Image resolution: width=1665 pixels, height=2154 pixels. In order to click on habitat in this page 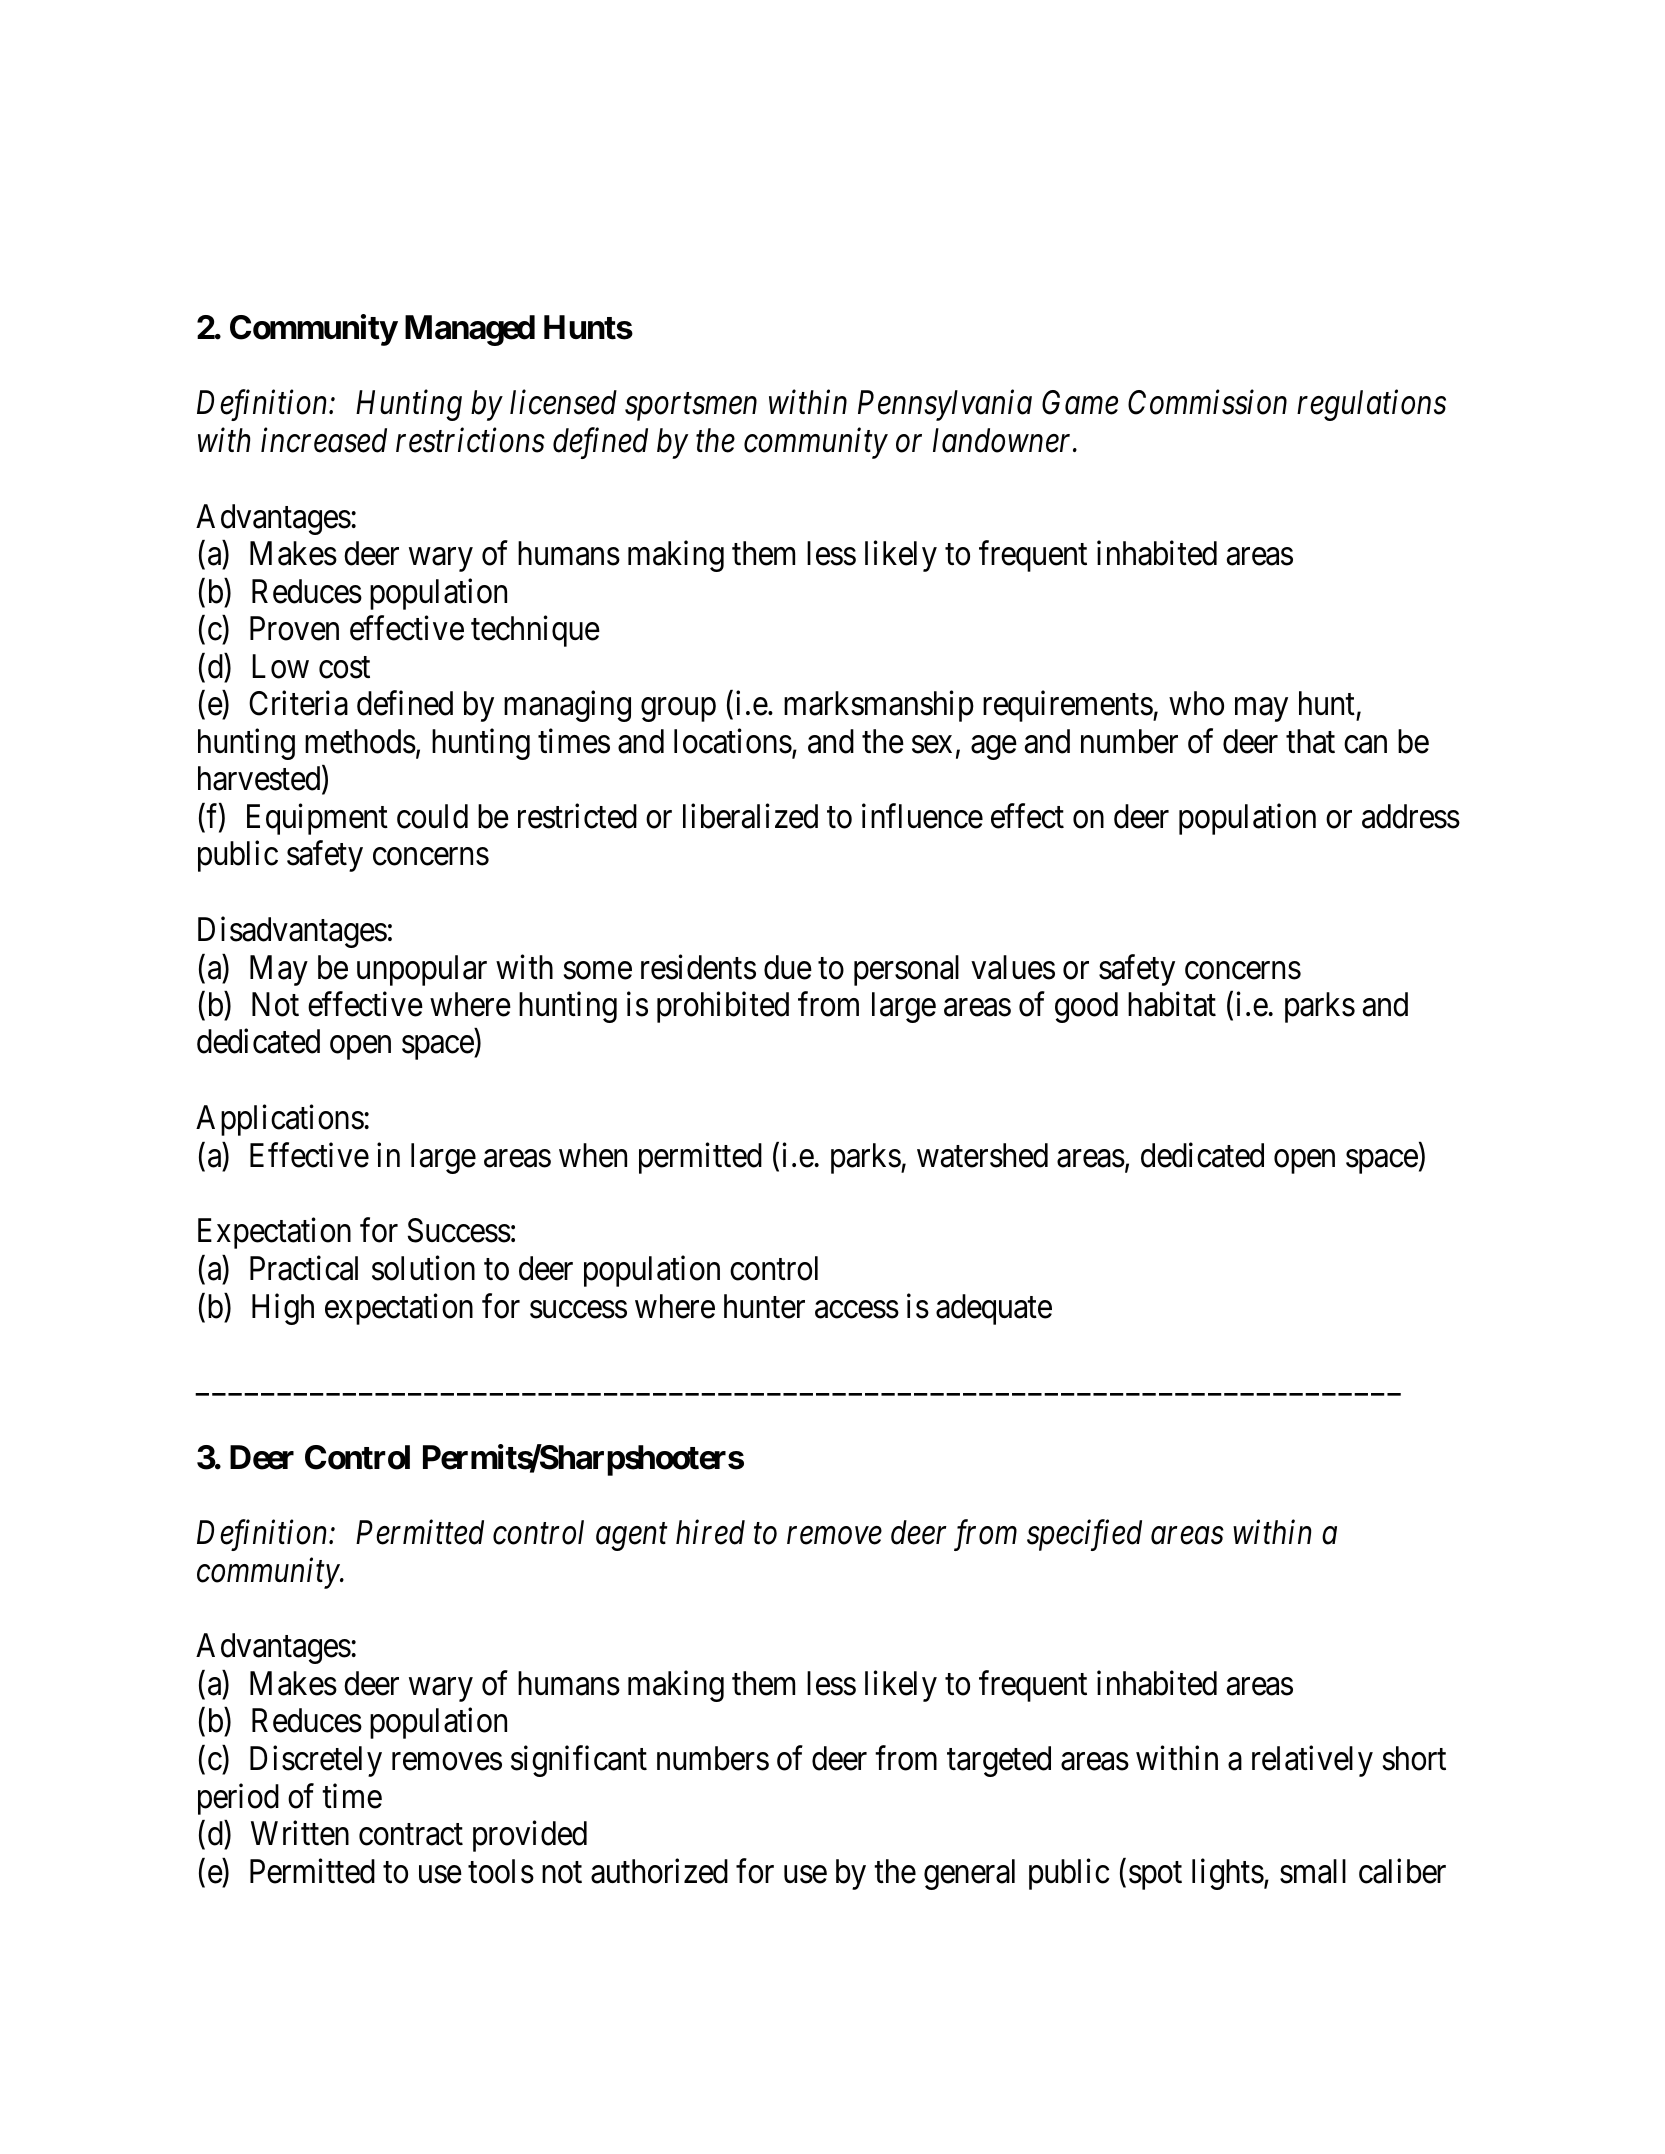, I will do `click(1172, 1004)`.
